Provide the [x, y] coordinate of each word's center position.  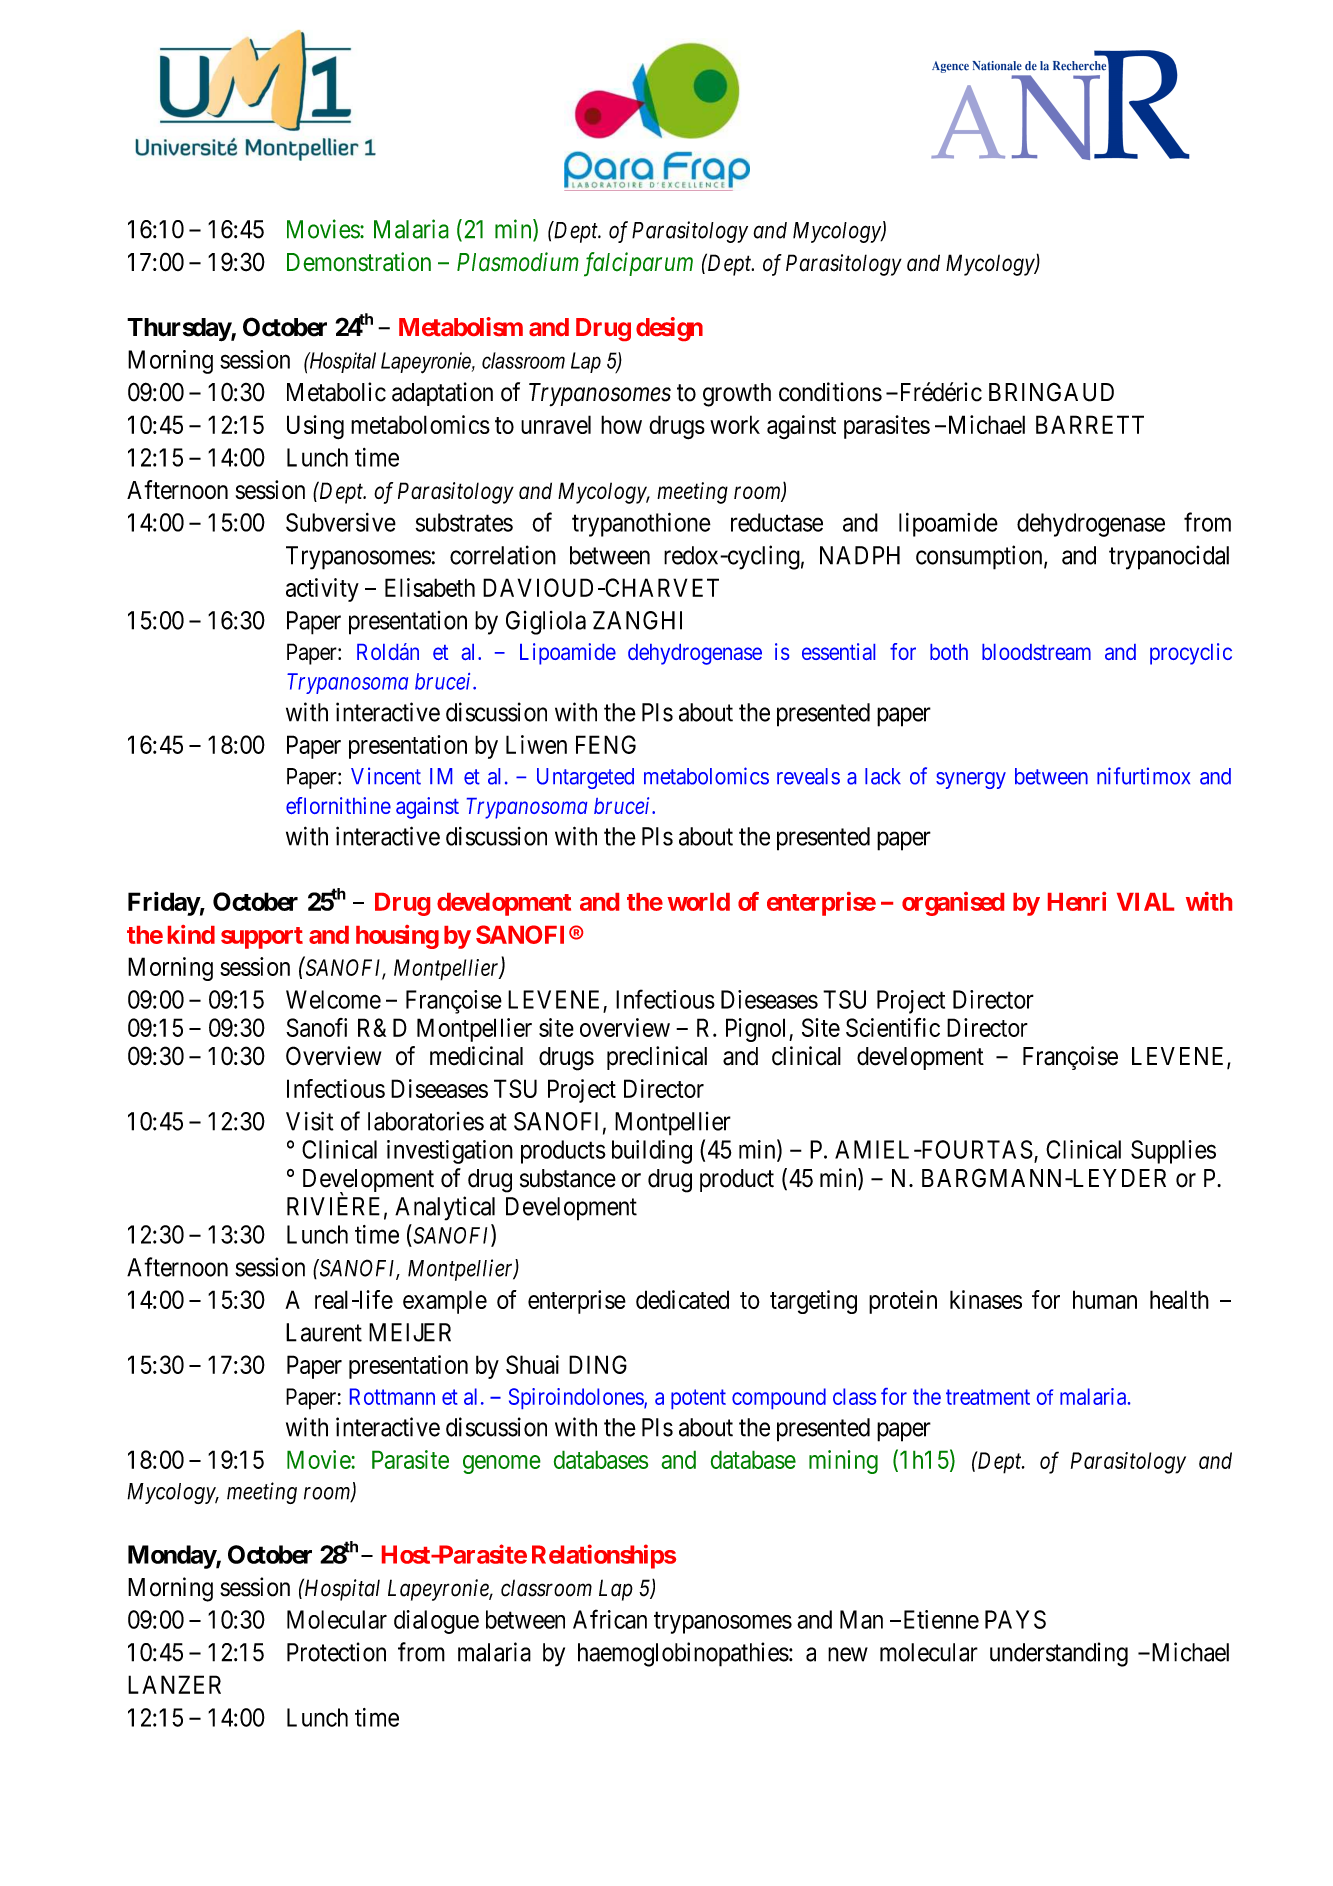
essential [838, 651]
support [262, 938]
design [669, 329]
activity [322, 590]
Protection [336, 1652]
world [698, 902]
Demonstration [359, 262]
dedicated [682, 1299]
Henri [1077, 901]
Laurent [324, 1332]
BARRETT [1090, 424]
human [1105, 1299]
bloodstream [1036, 652]
